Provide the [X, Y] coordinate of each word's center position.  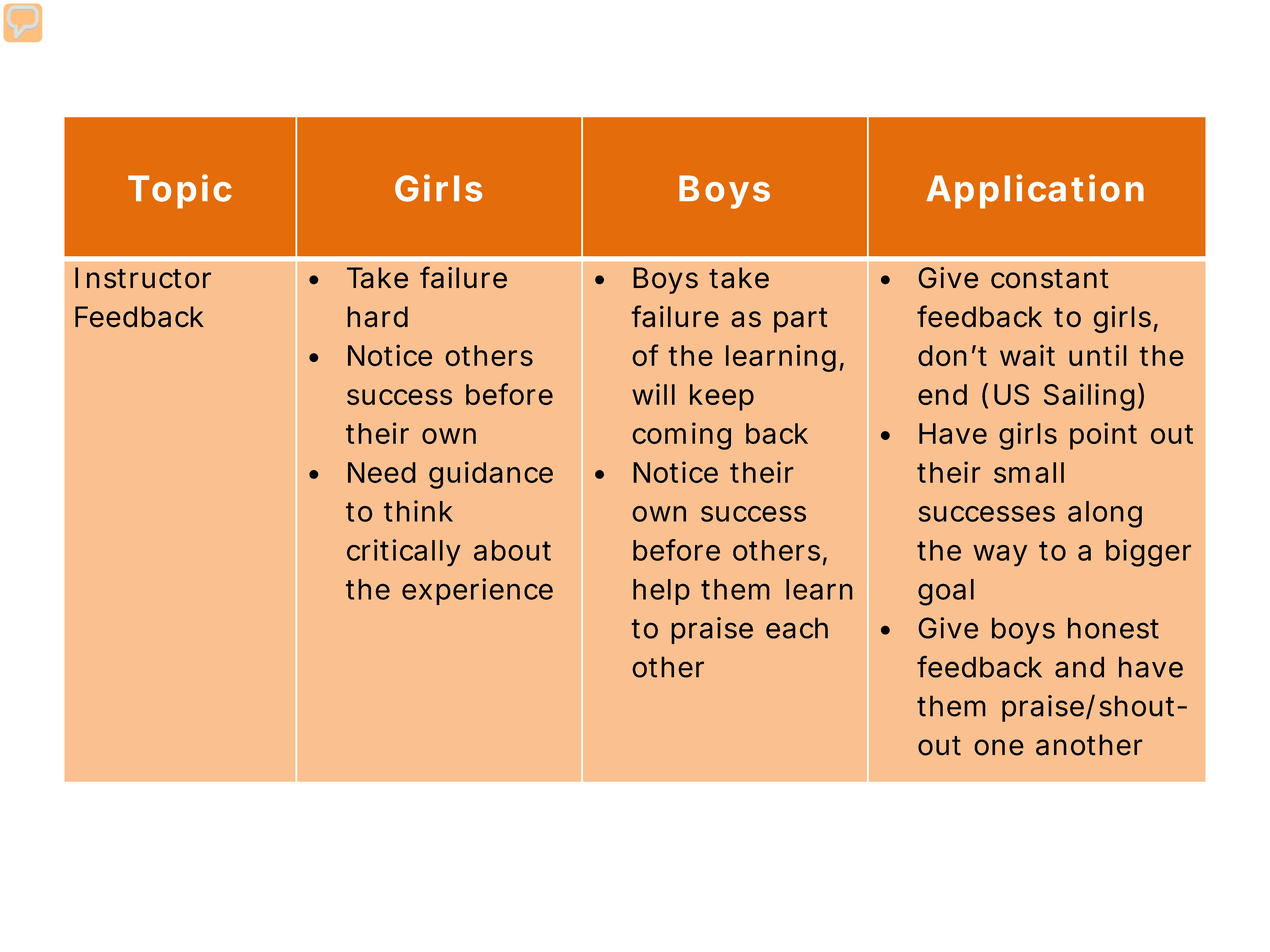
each [797, 628]
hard [377, 317]
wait [1027, 355]
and [1079, 667]
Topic [180, 191]
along [1105, 514]
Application [1035, 191]
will [653, 394]
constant [1050, 279]
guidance [491, 475]
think [418, 511]
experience [477, 591]
